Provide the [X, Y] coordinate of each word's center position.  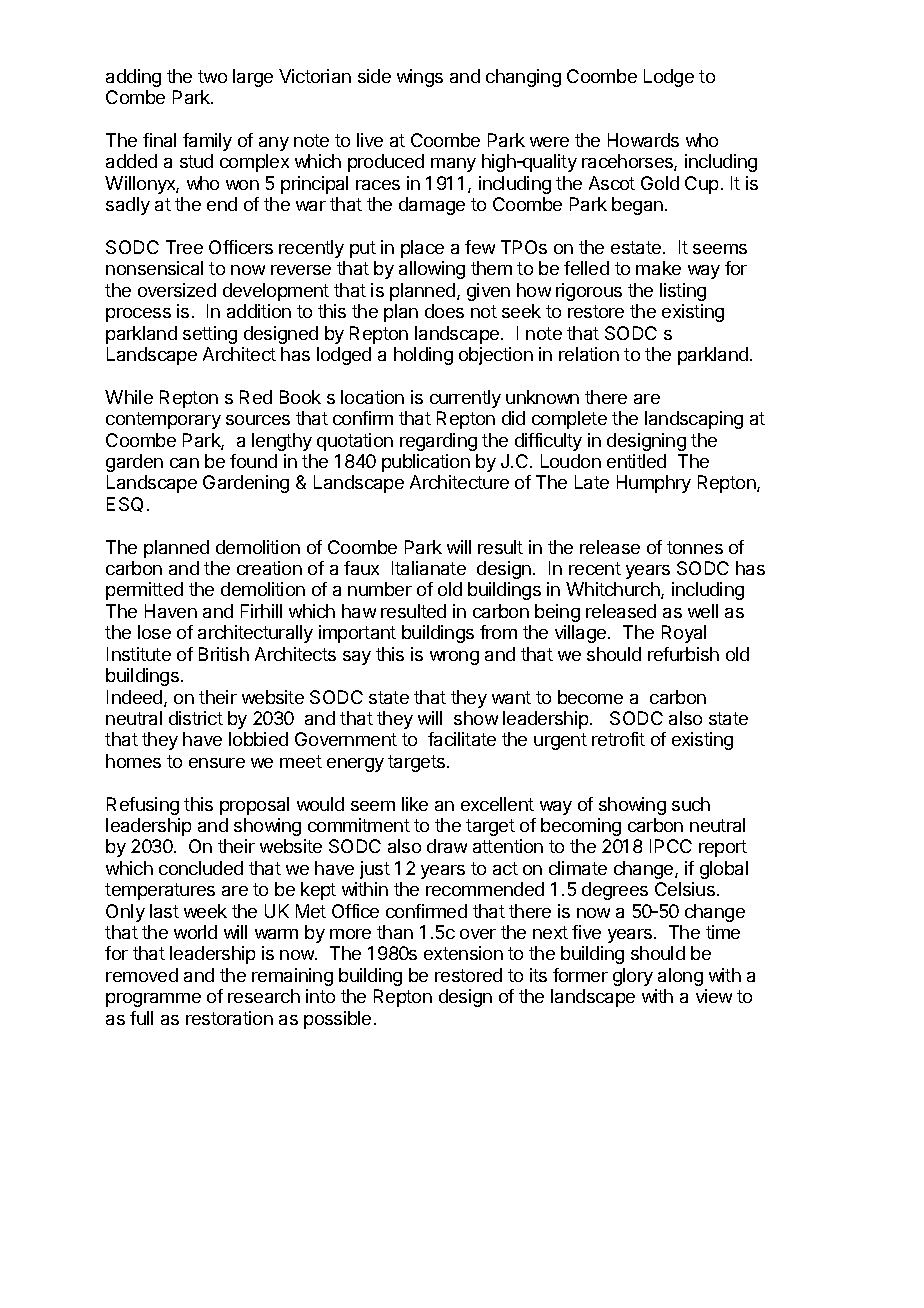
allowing [432, 270]
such [691, 804]
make [658, 268]
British [224, 654]
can [184, 463]
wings [420, 78]
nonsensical [154, 268]
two [212, 76]
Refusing [143, 806]
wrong [454, 658]
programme [153, 1000]
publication [426, 463]
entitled [636, 461]
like [415, 804]
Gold [660, 183]
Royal [684, 634]
